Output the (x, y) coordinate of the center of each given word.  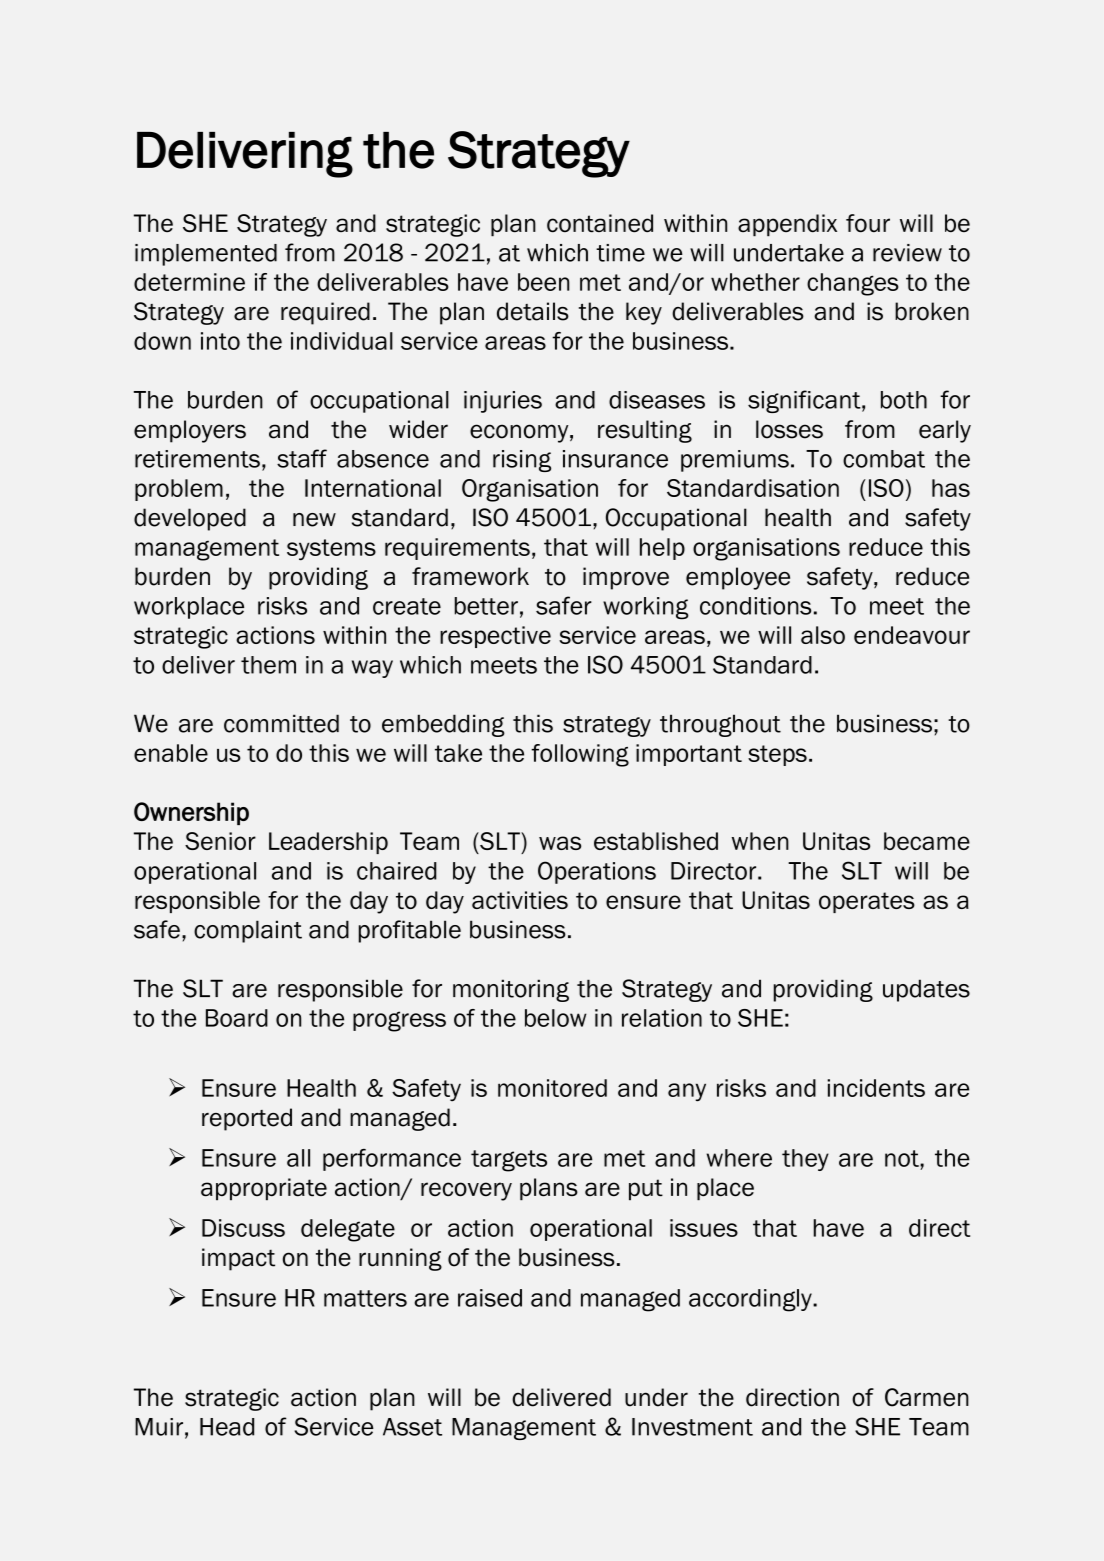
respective (495, 637)
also (823, 635)
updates (926, 990)
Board (237, 1018)
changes (853, 284)
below (555, 1018)
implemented (206, 255)
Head (227, 1427)
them (268, 665)
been (543, 282)
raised (490, 1298)
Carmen (927, 1397)
